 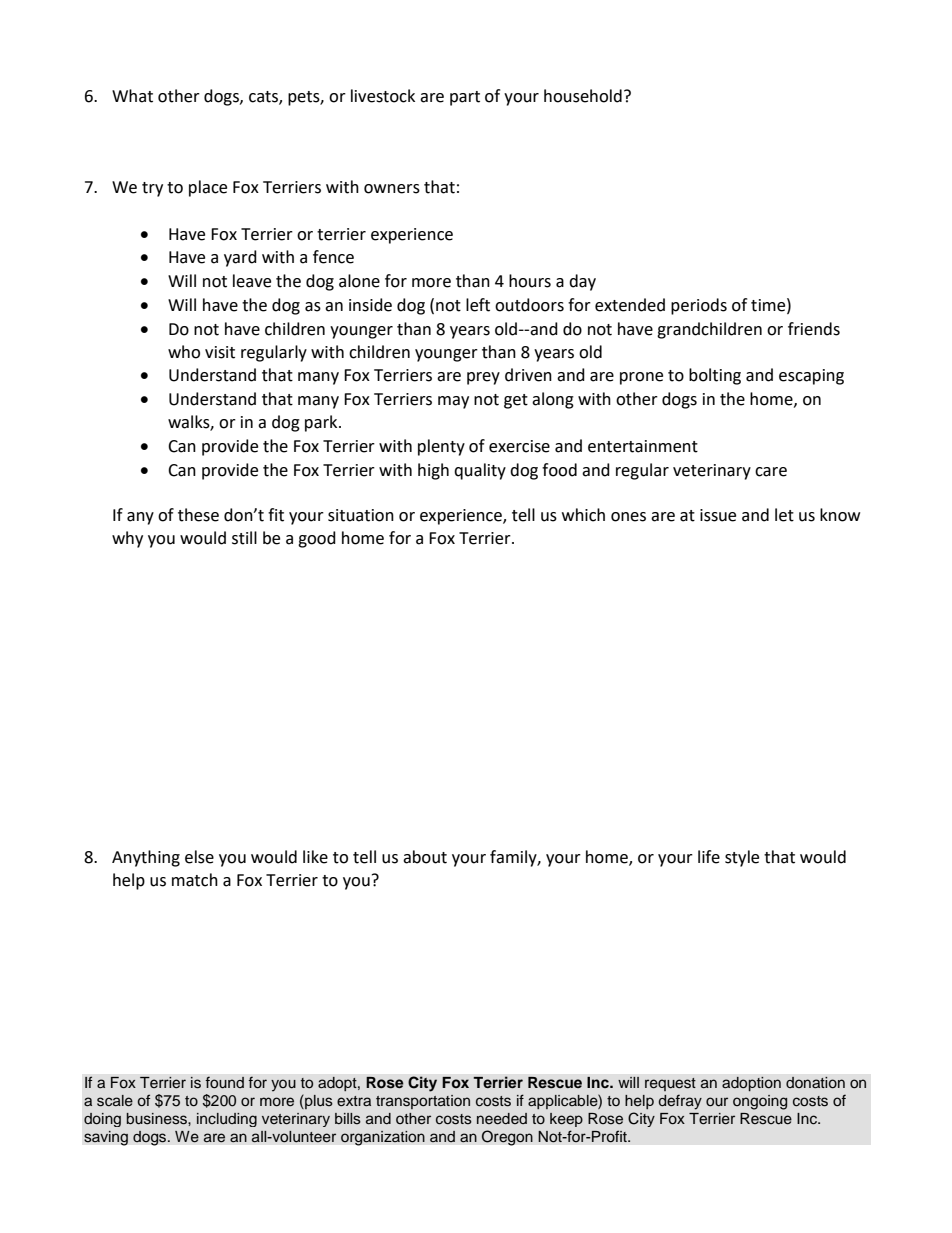 What do you see at coordinates (132, 96) in the screenshot?
I see `What` at bounding box center [132, 96].
